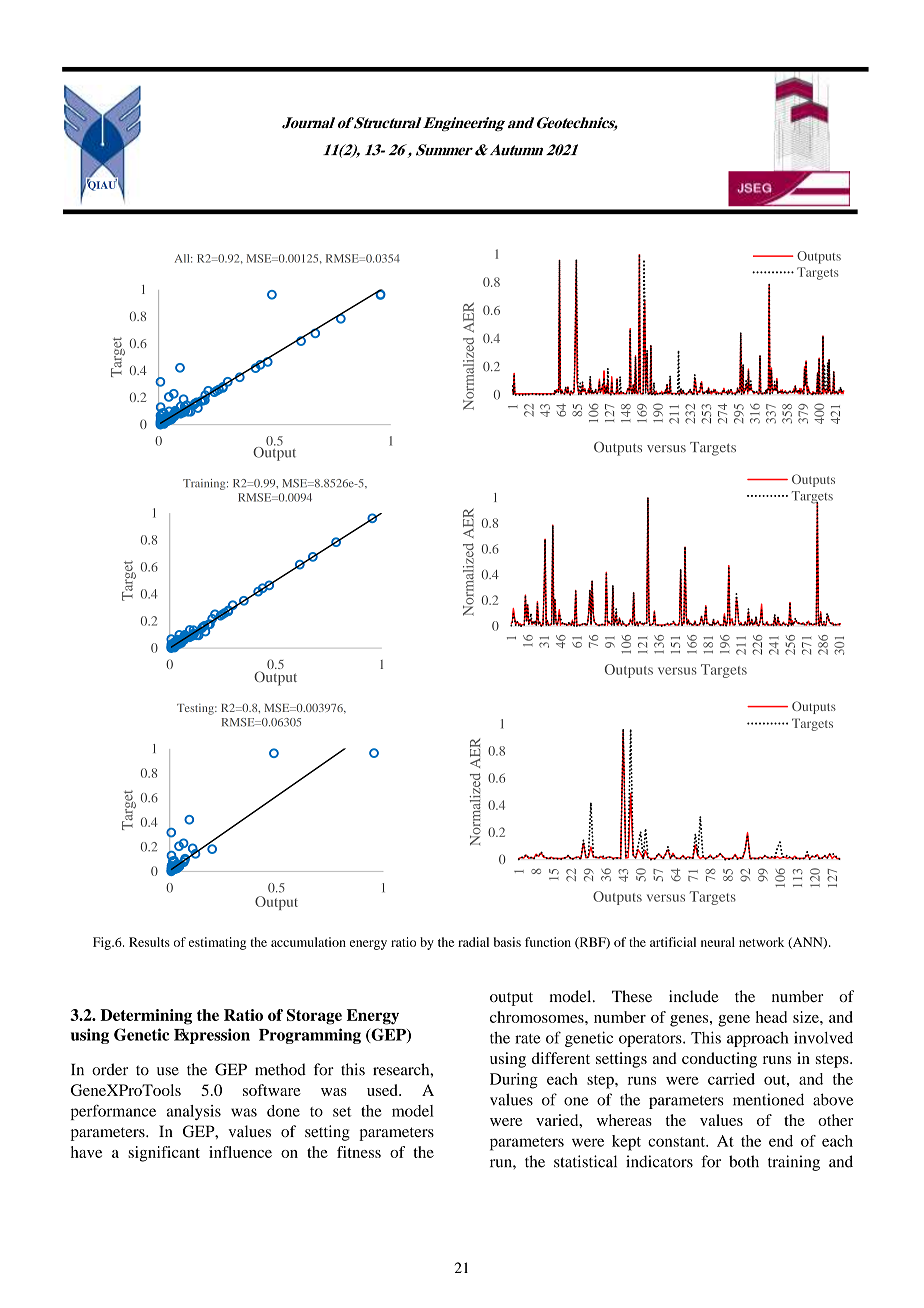  I want to click on Results, so click(149, 942).
